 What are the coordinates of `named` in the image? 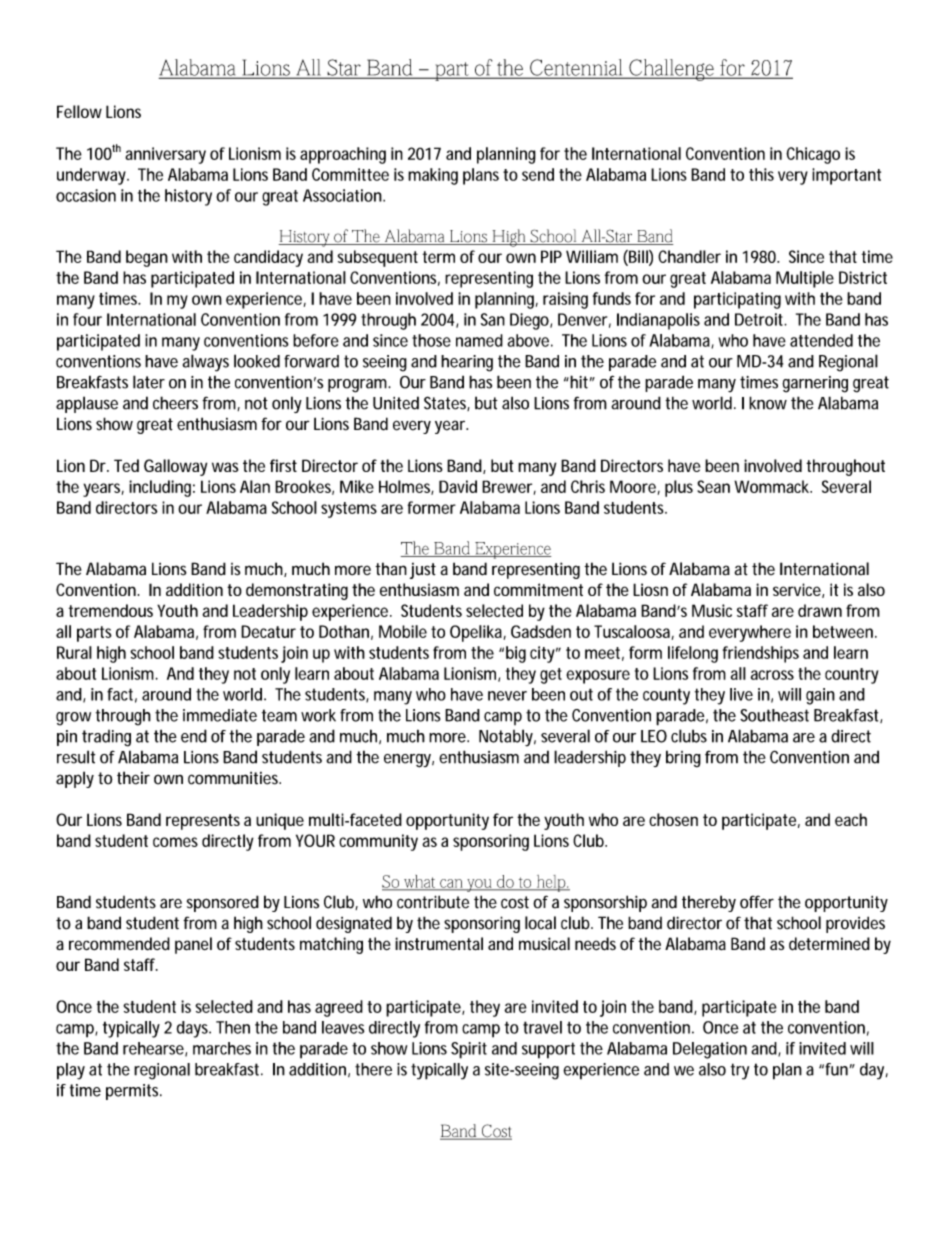 It's located at (479, 340).
